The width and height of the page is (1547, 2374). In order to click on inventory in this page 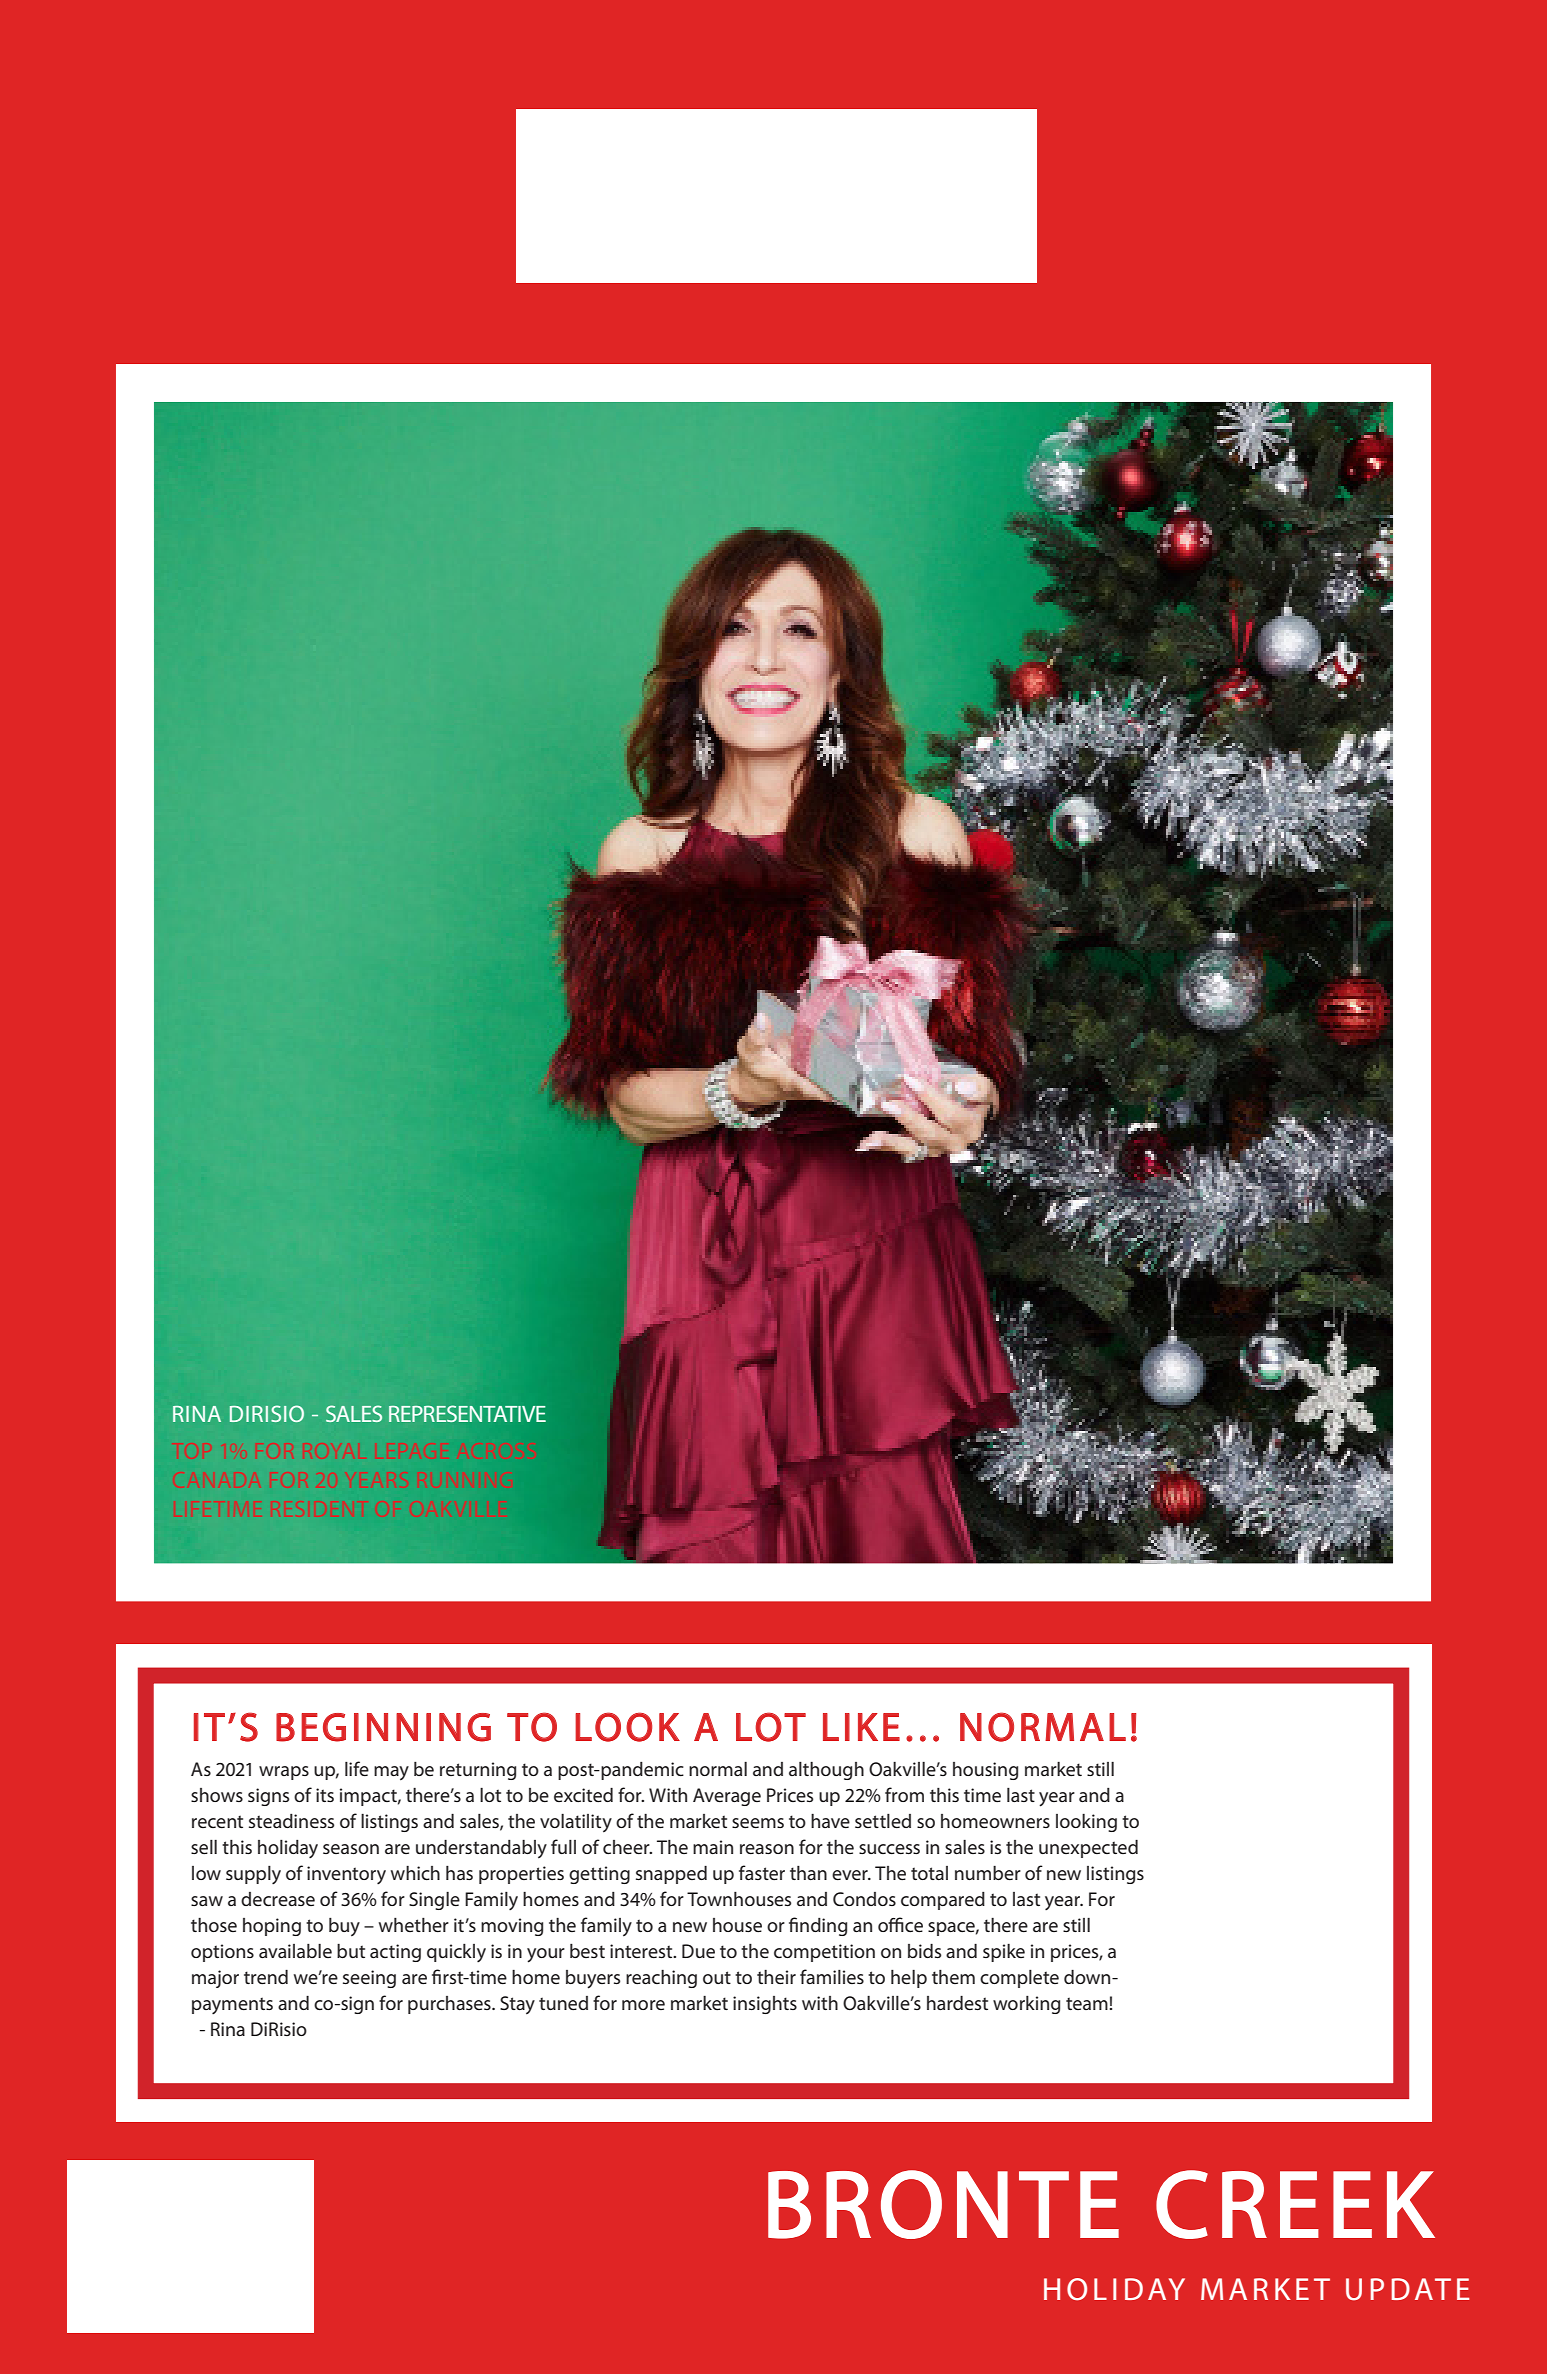, I will do `click(346, 1875)`.
